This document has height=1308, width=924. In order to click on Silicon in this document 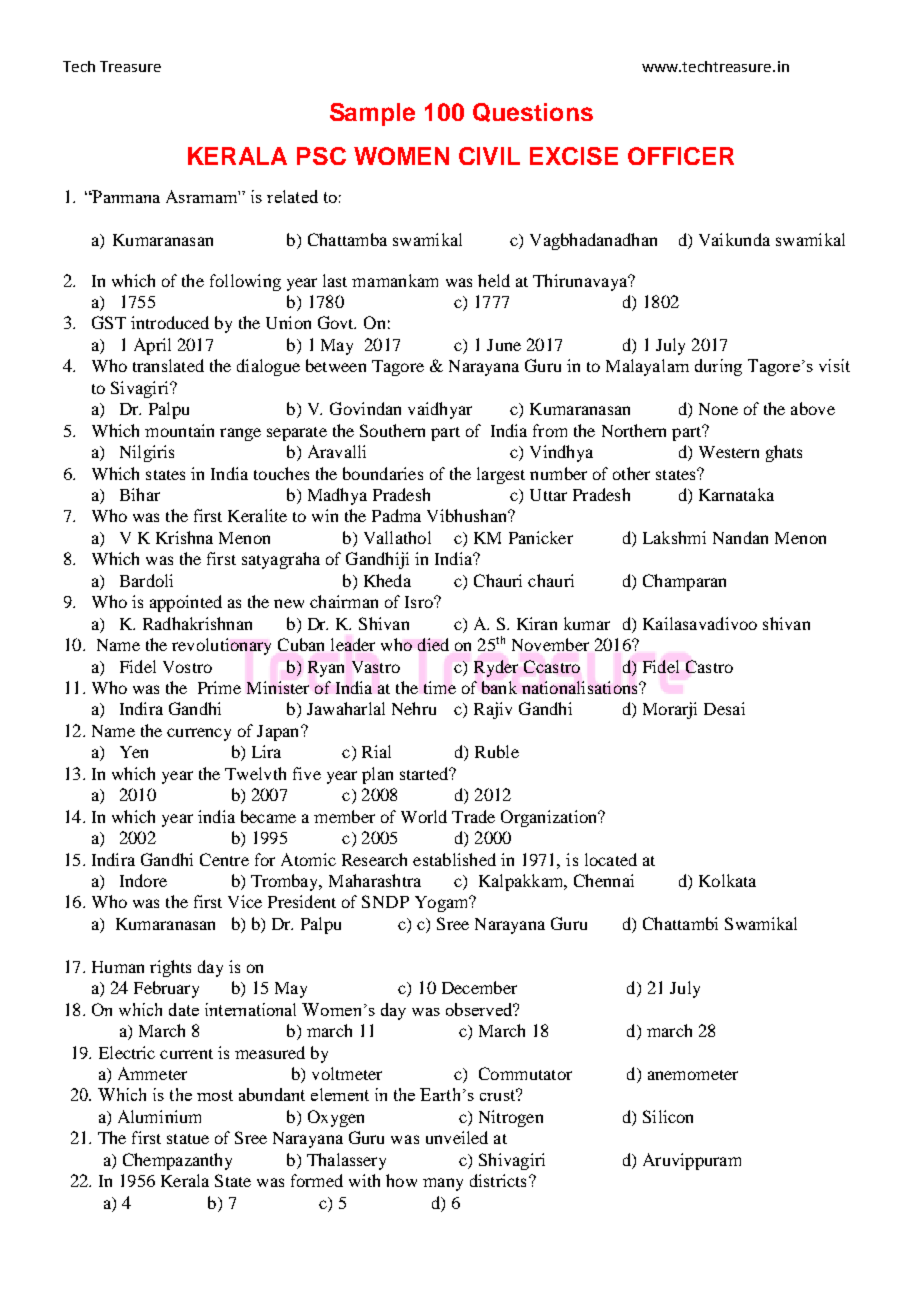, I will do `click(668, 1116)`.
